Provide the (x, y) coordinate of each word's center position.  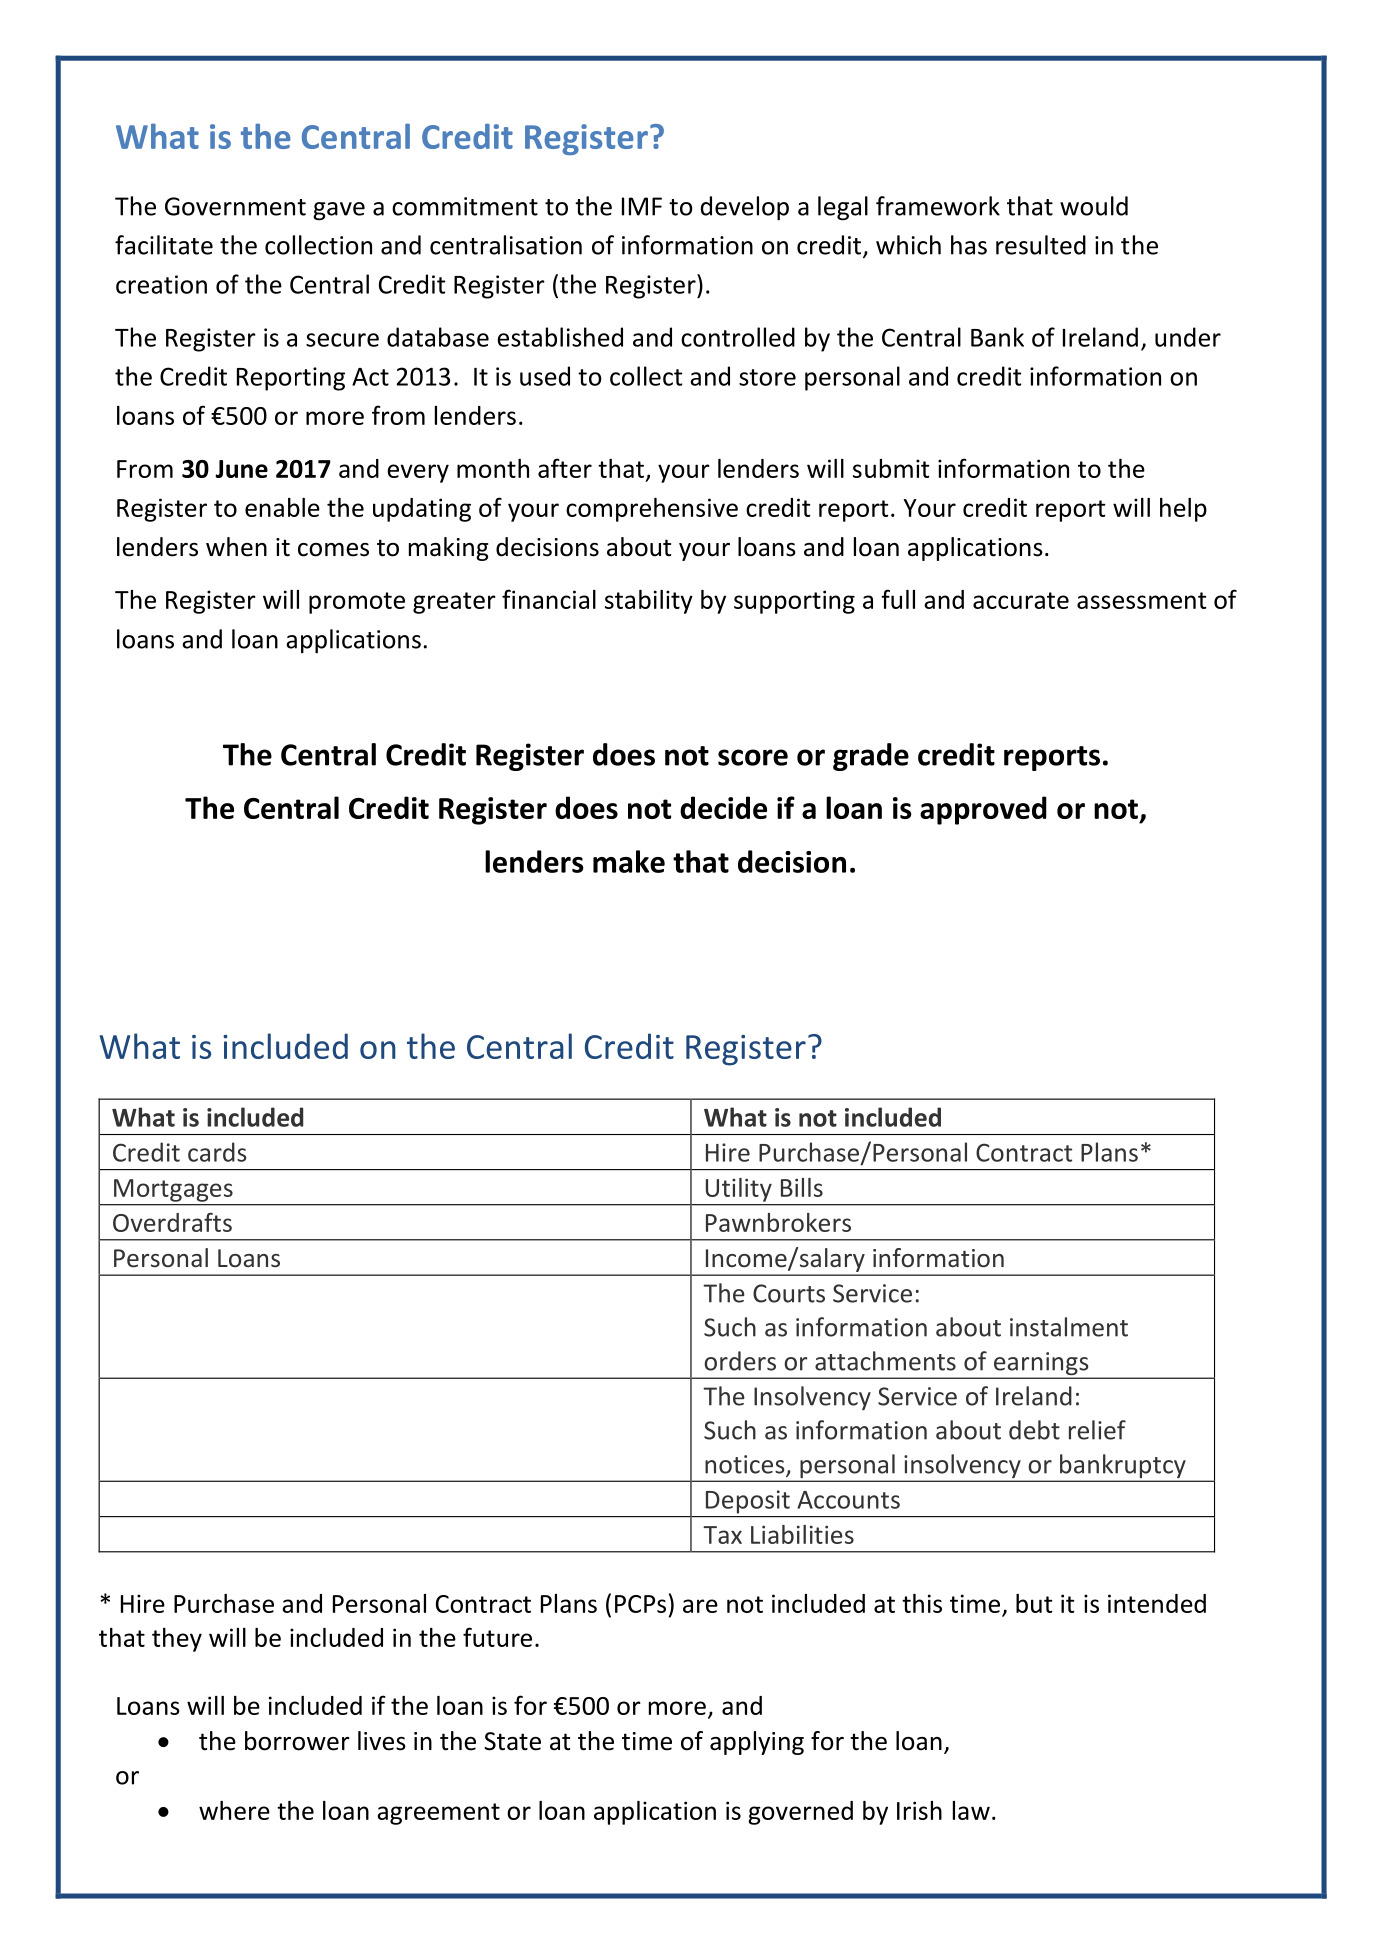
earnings (1041, 1365)
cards (217, 1152)
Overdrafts (172, 1222)
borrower (297, 1741)
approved (983, 810)
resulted (1041, 245)
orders (740, 1361)
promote (357, 603)
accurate (1021, 600)
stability (649, 602)
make (629, 861)
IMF (642, 206)
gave (339, 211)
